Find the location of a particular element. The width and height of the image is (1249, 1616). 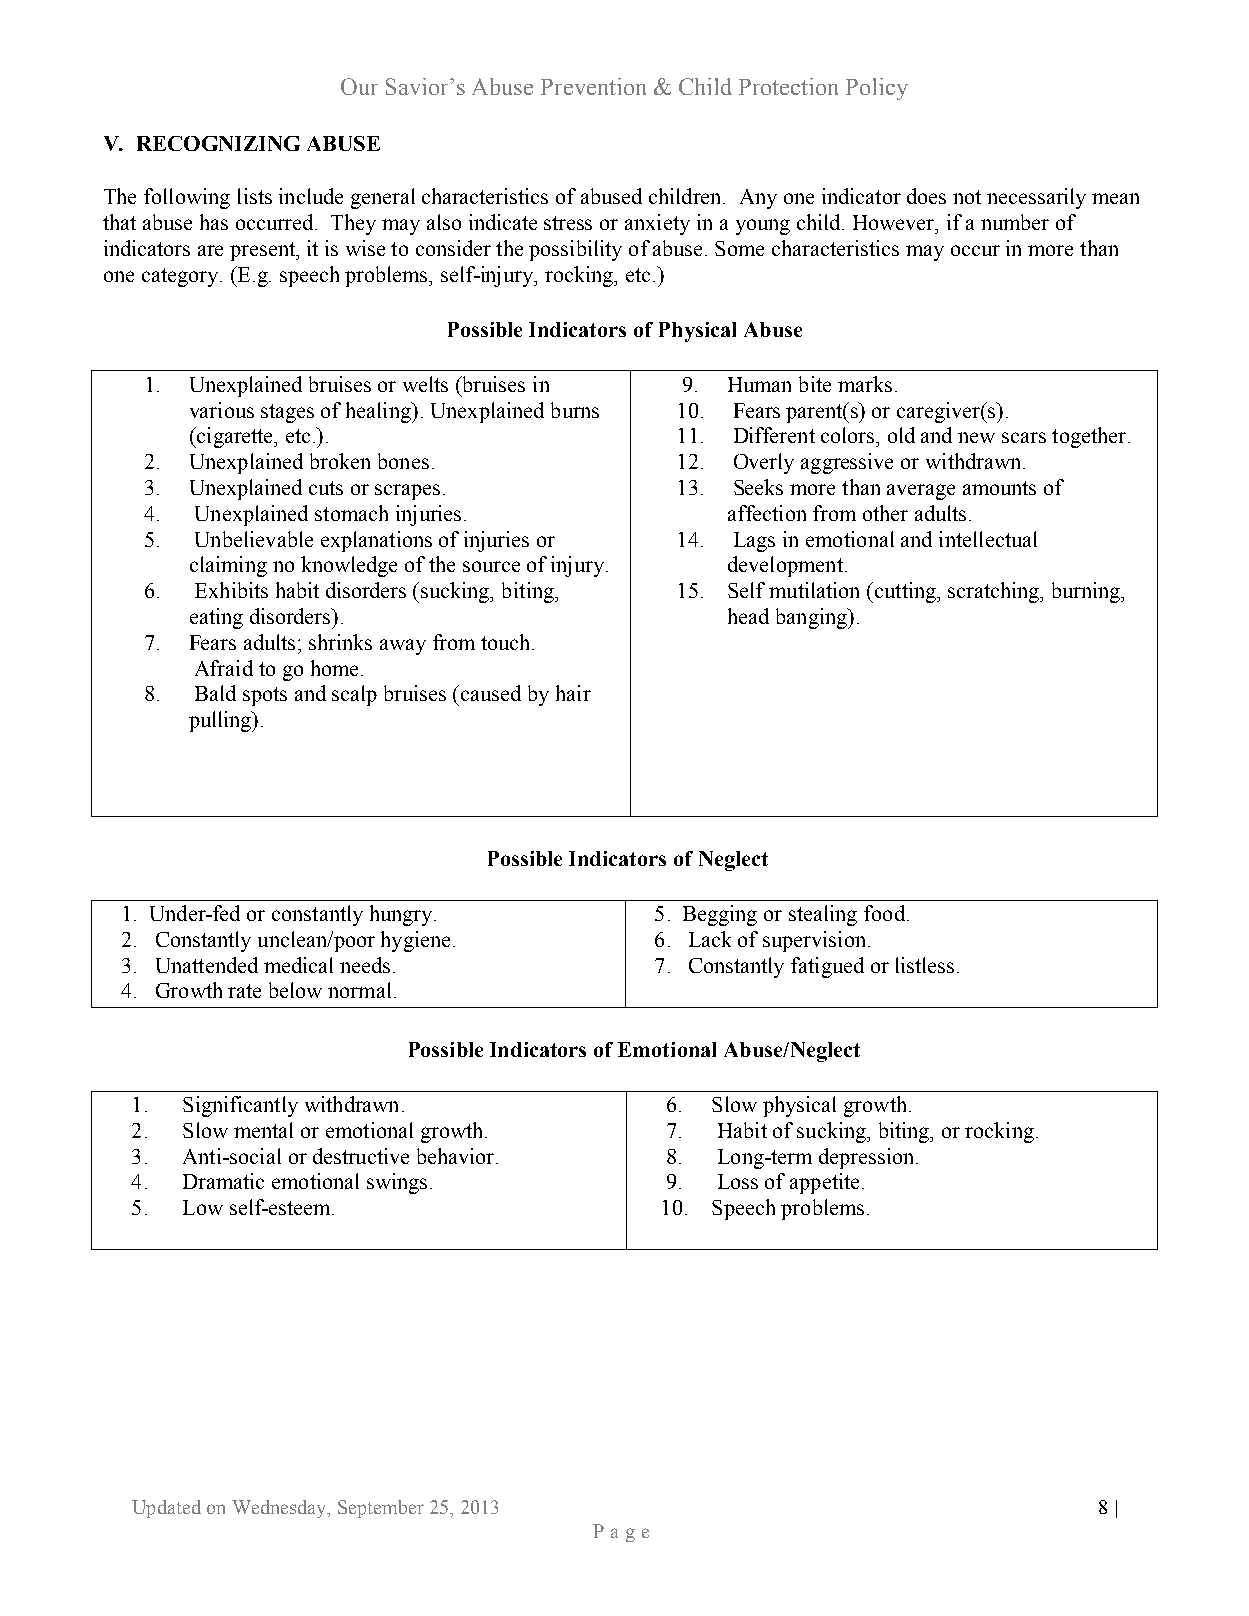

Prevention is located at coordinates (593, 86).
